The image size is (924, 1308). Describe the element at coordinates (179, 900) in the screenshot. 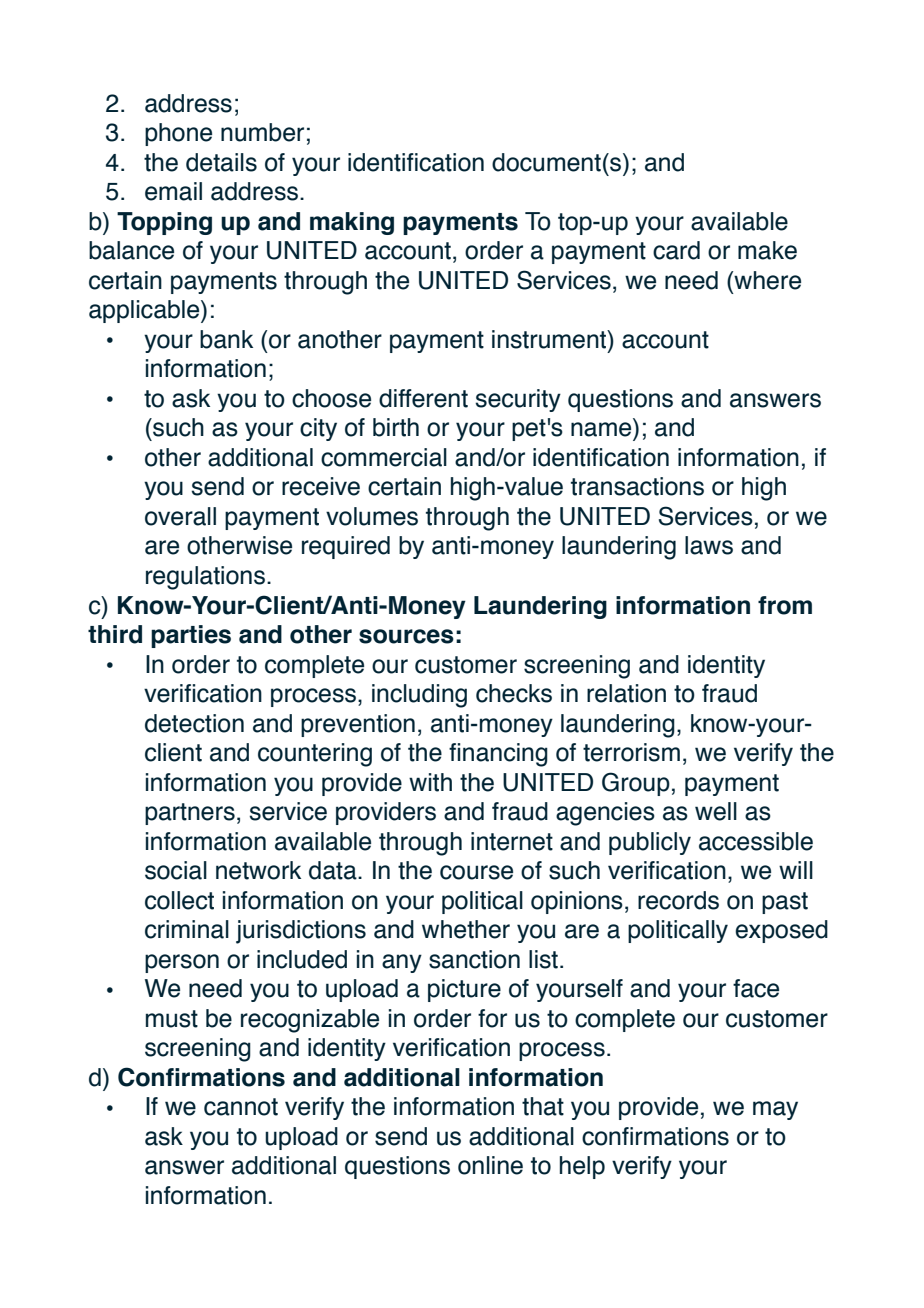

I see `collect` at that location.
